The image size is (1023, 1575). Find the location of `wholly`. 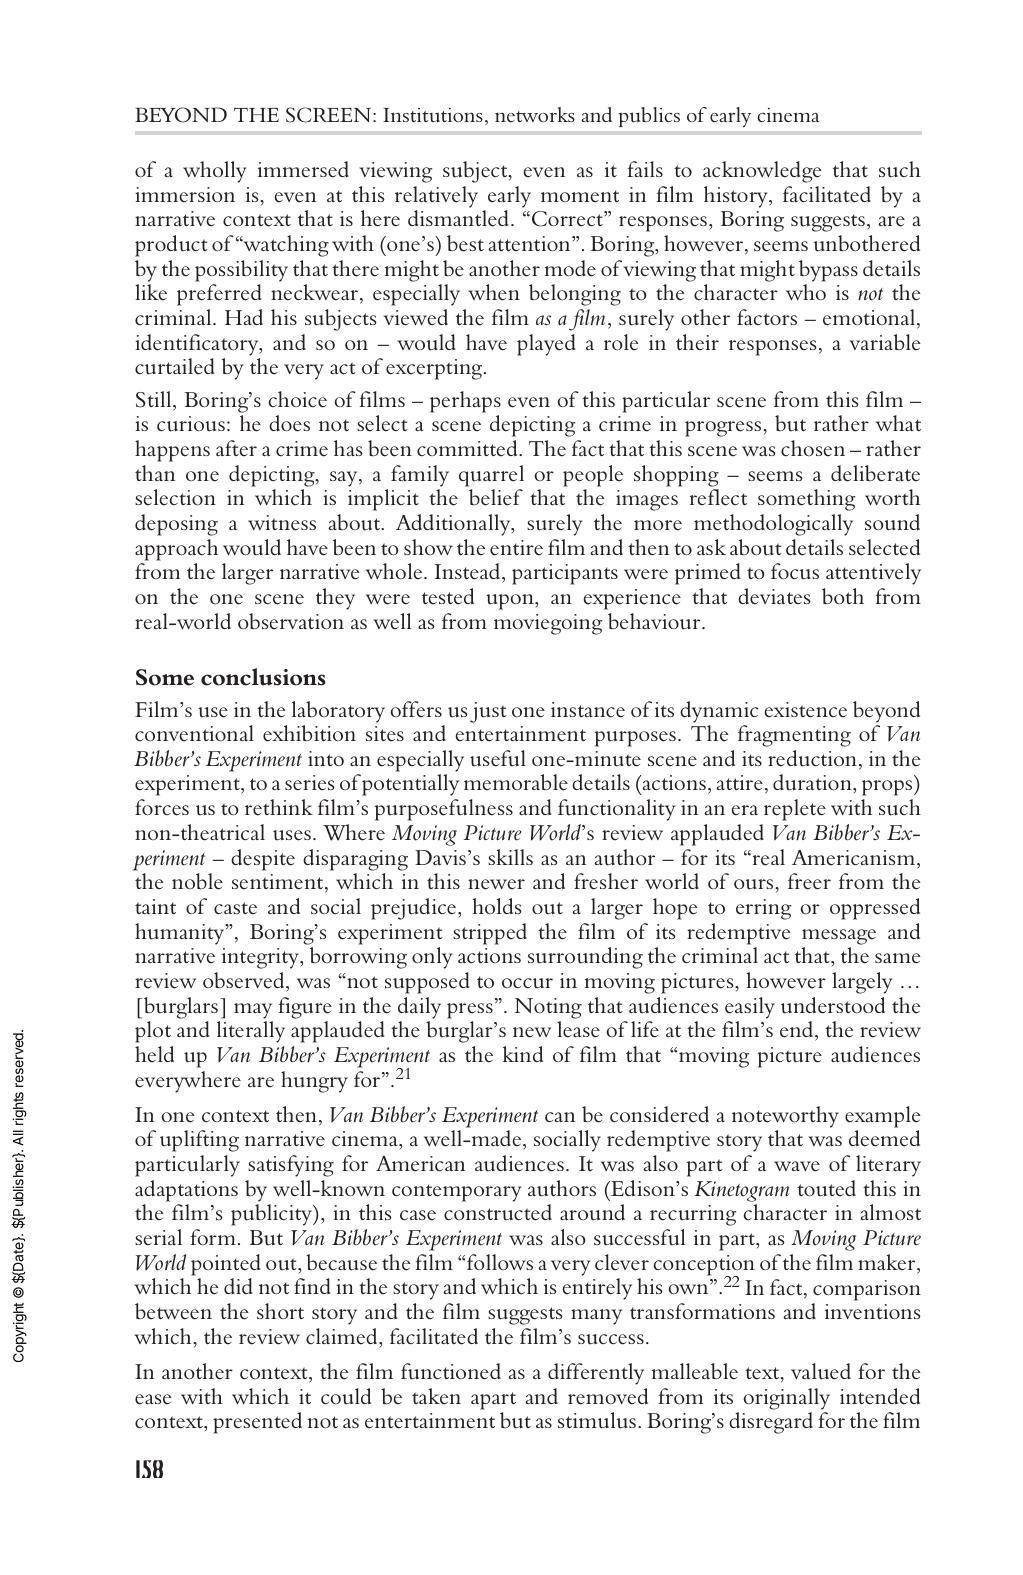

wholly is located at coordinates (214, 172).
